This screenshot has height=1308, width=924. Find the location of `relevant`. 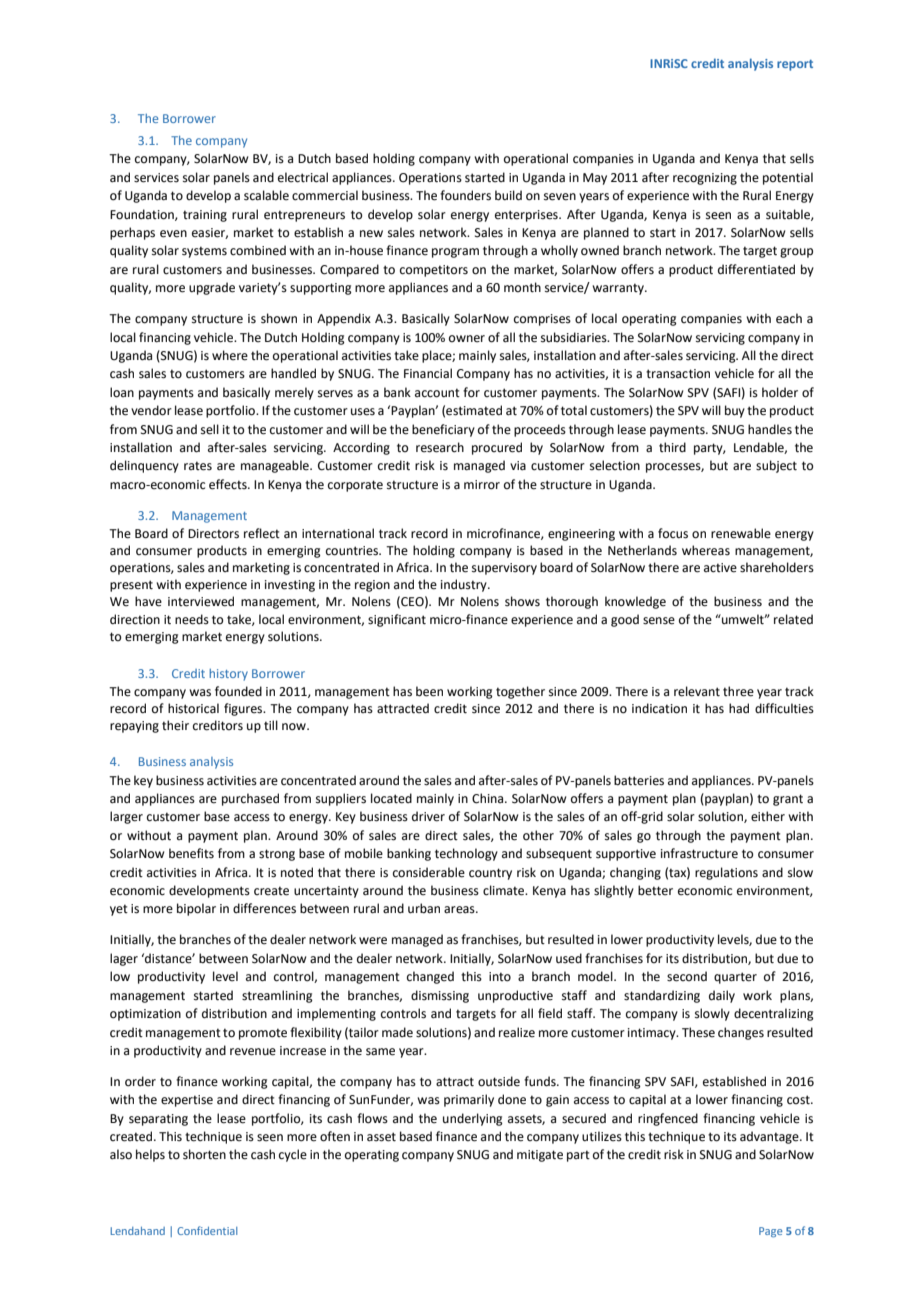

relevant is located at coordinates (697, 691).
